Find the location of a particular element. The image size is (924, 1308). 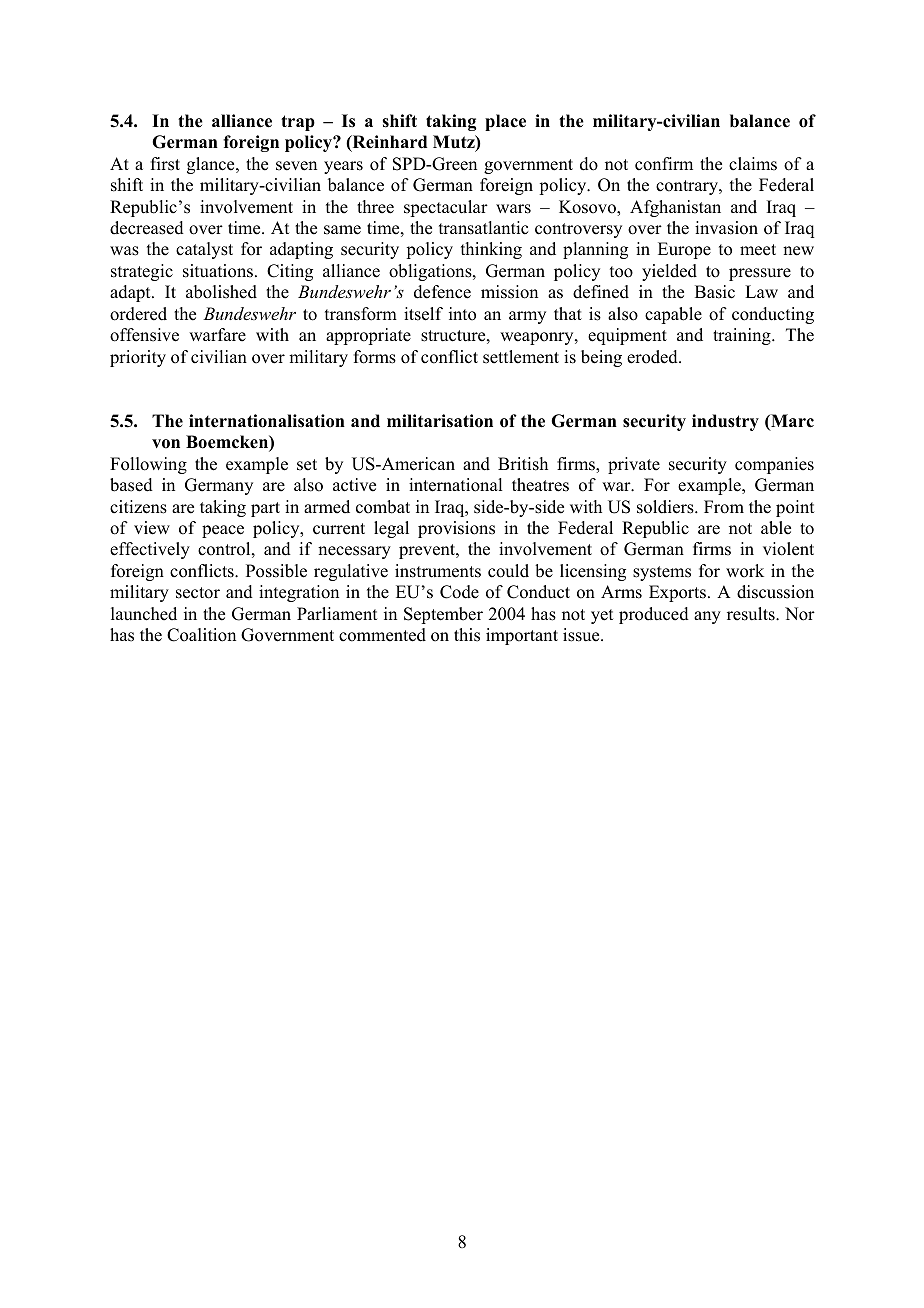

catalyst is located at coordinates (204, 250).
